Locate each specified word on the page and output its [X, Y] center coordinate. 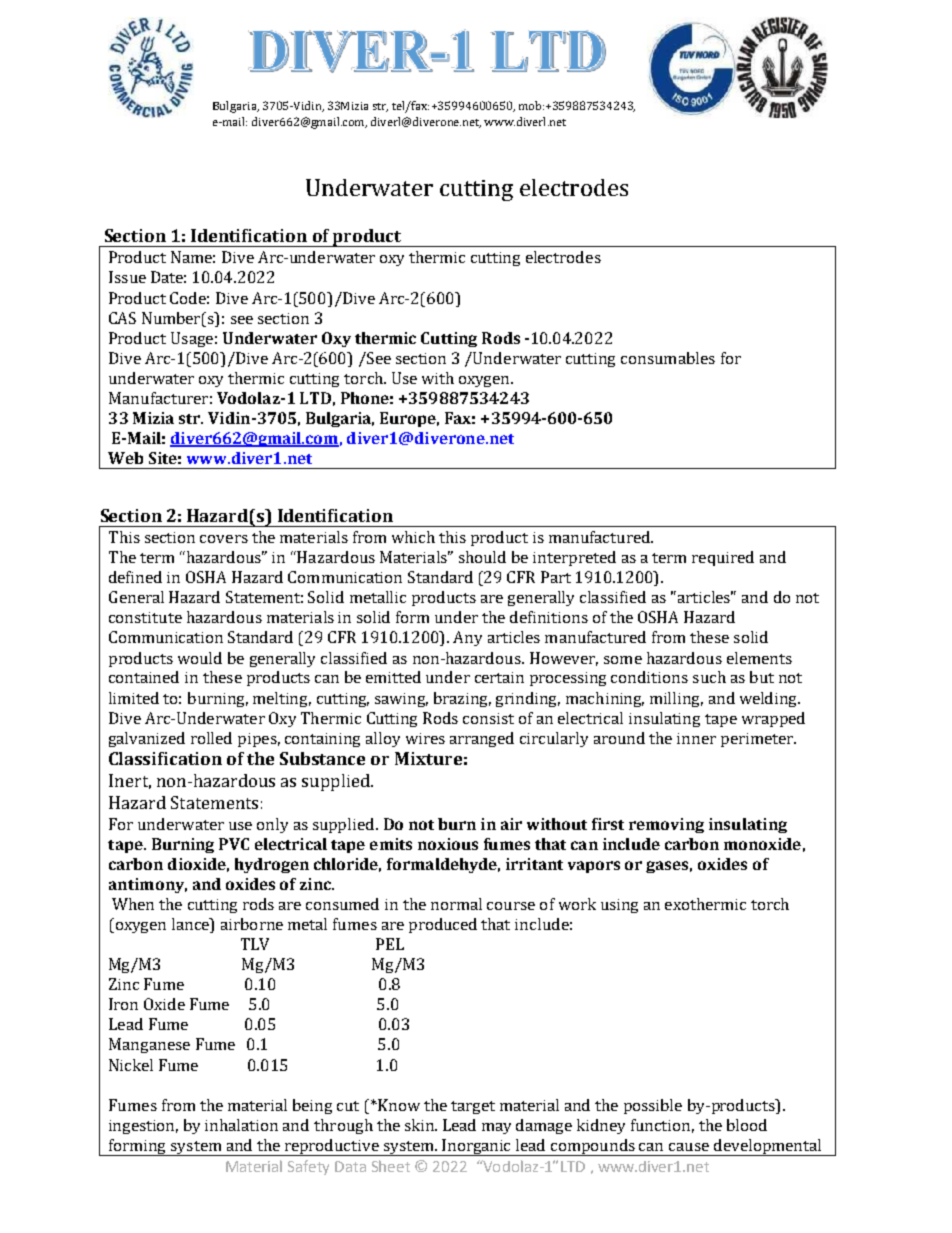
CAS [122, 318]
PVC [234, 844]
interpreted [574, 558]
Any [467, 638]
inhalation [241, 1125]
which [413, 537]
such [709, 677]
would [200, 658]
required [723, 558]
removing [666, 825]
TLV [255, 944]
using [619, 906]
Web [125, 458]
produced [443, 925]
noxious [448, 844]
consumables [668, 358]
